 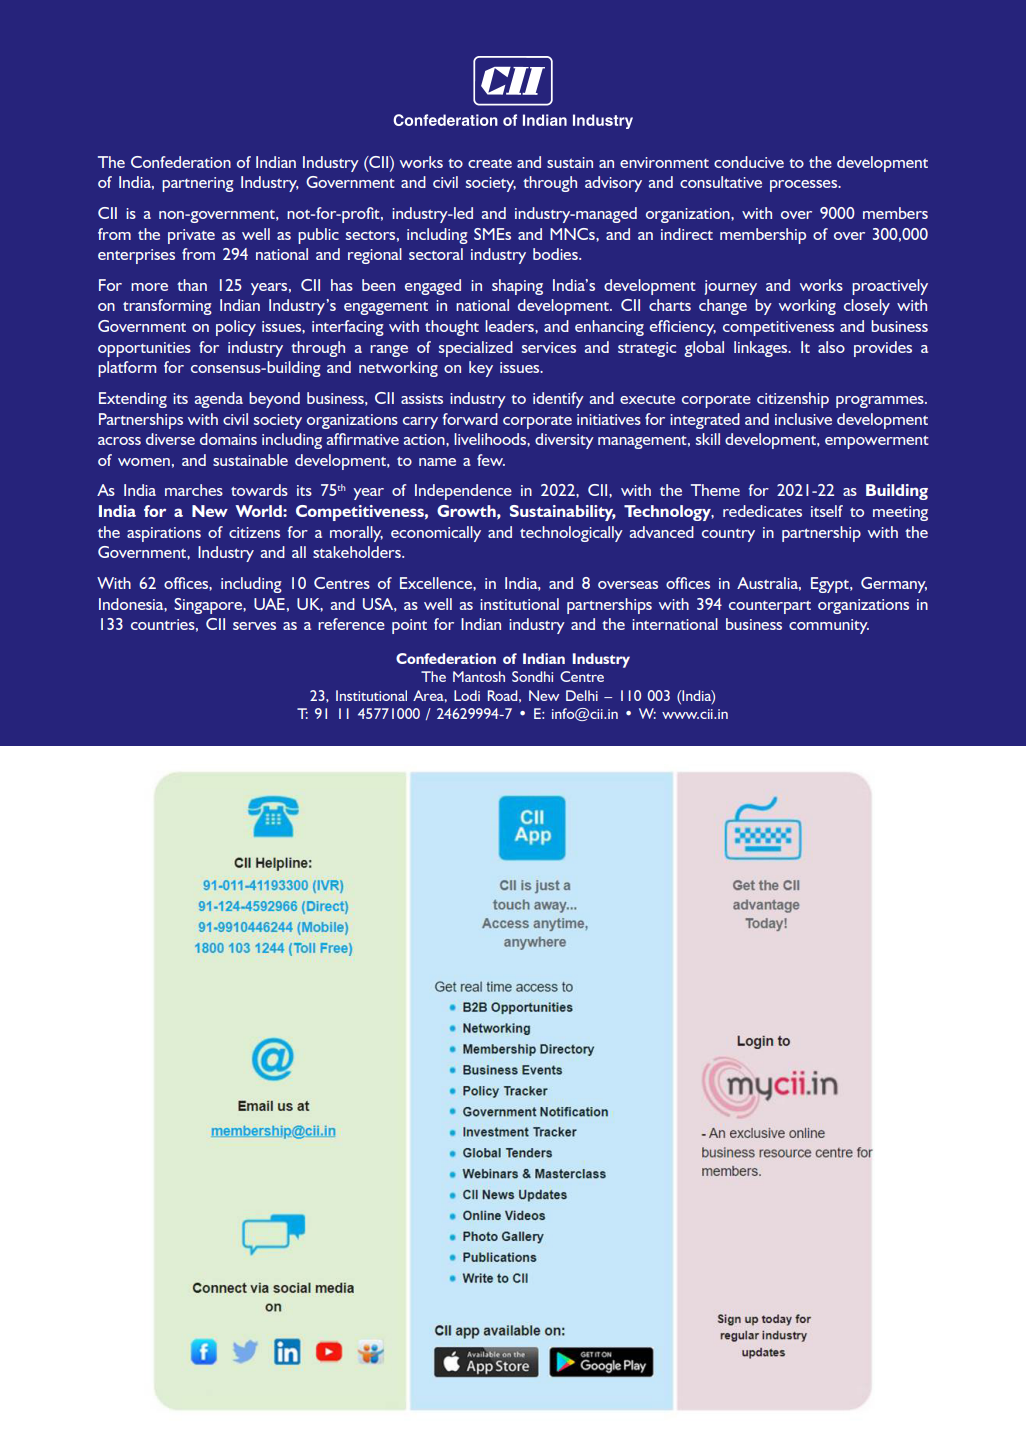 What do you see at coordinates (582, 695) in the screenshot?
I see `Delhi` at bounding box center [582, 695].
